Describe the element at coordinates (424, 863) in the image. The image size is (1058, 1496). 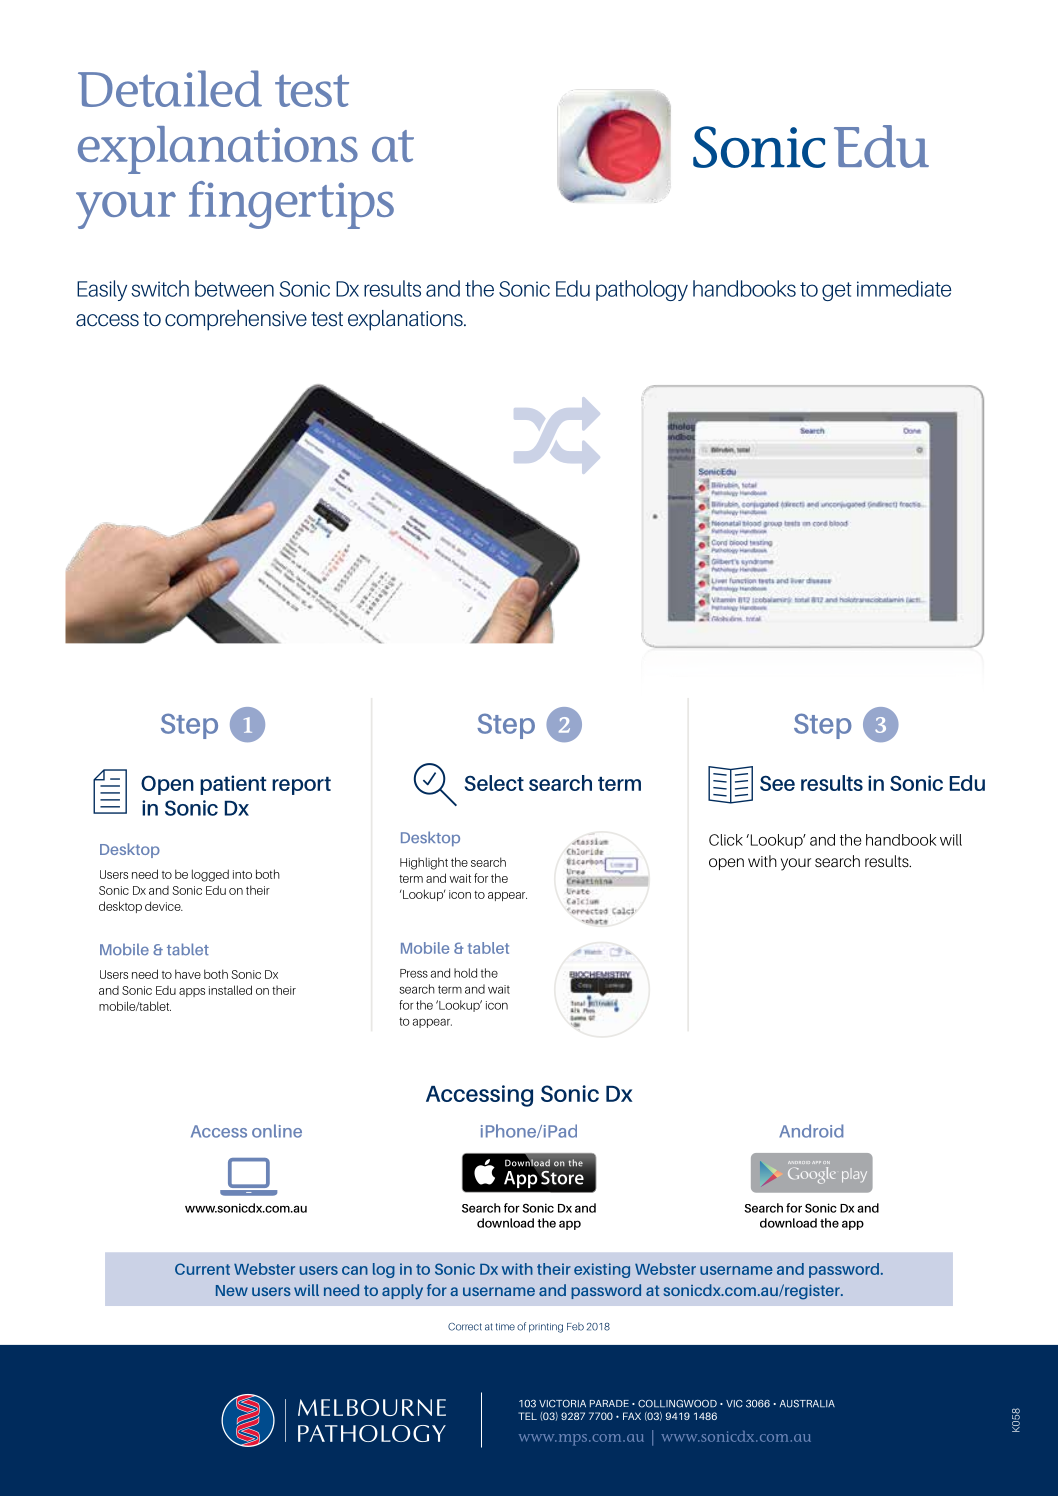
I see `Highlight` at that location.
